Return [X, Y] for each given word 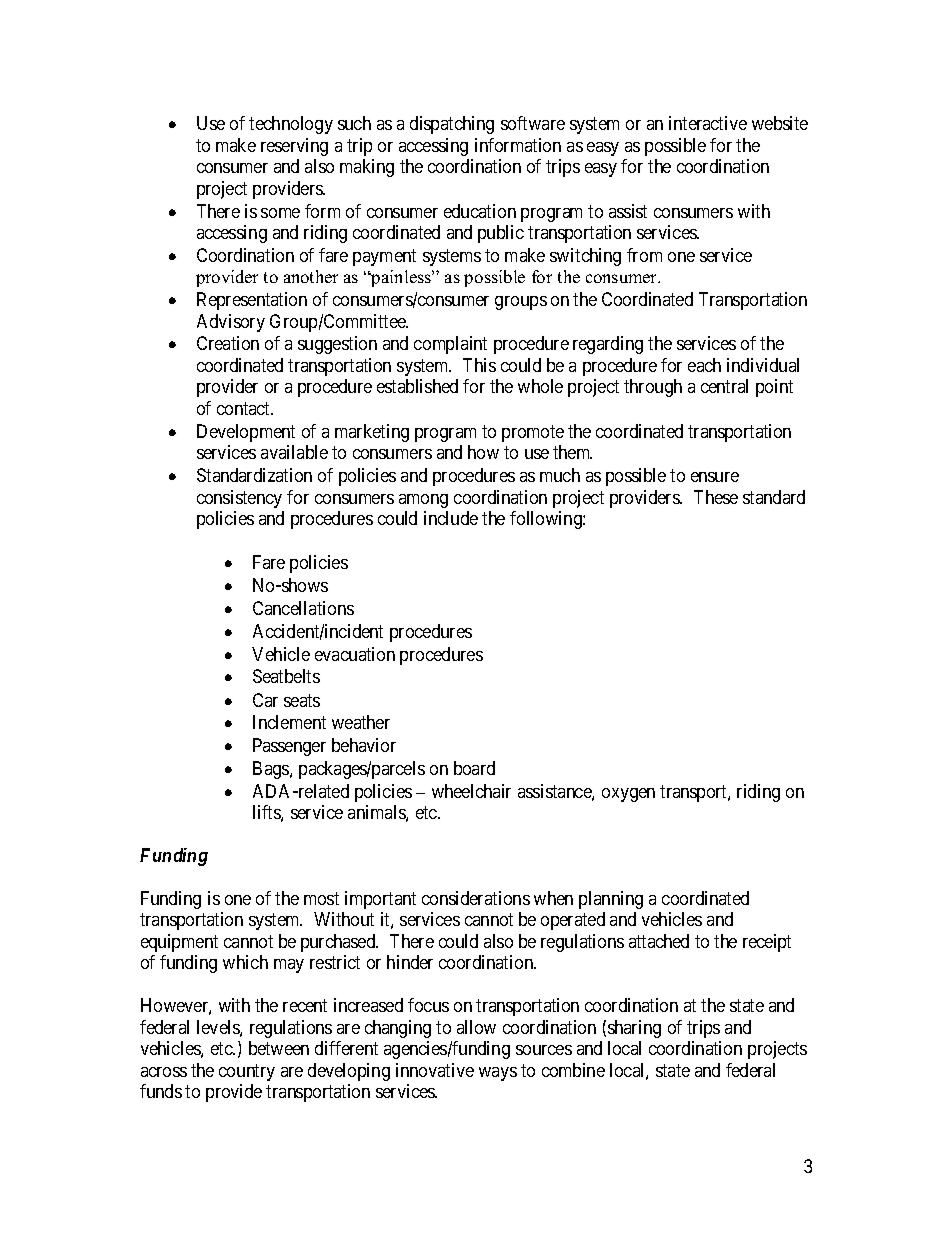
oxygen [628, 795]
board [474, 768]
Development [246, 433]
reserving [294, 147]
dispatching [452, 125]
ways [498, 1074]
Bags [272, 770]
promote [533, 433]
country [247, 1072]
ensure [715, 477]
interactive [708, 123]
